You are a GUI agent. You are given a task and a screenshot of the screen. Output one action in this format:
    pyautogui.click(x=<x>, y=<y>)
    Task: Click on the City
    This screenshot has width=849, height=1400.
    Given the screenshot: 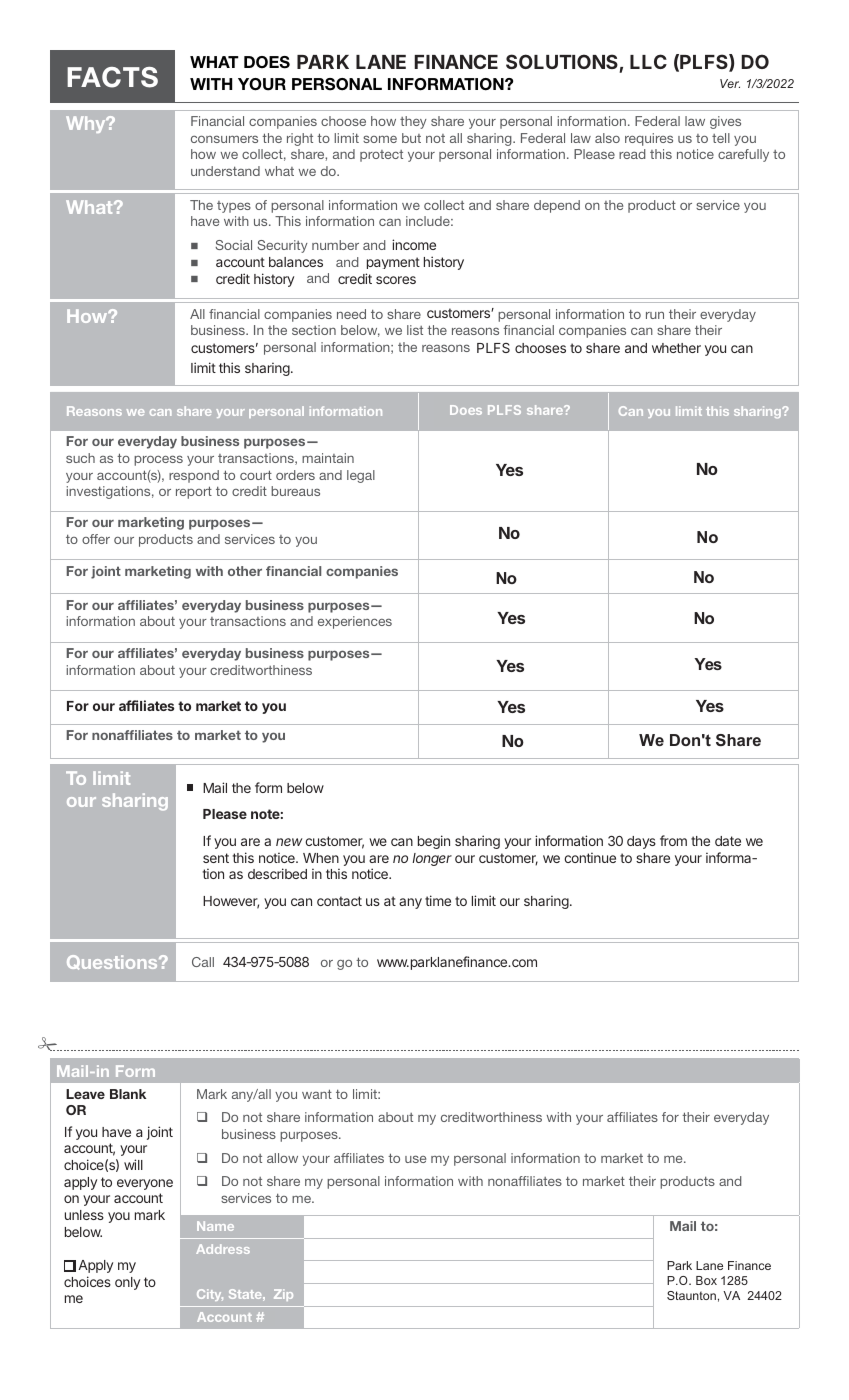 What is the action you would take?
    pyautogui.click(x=210, y=1295)
